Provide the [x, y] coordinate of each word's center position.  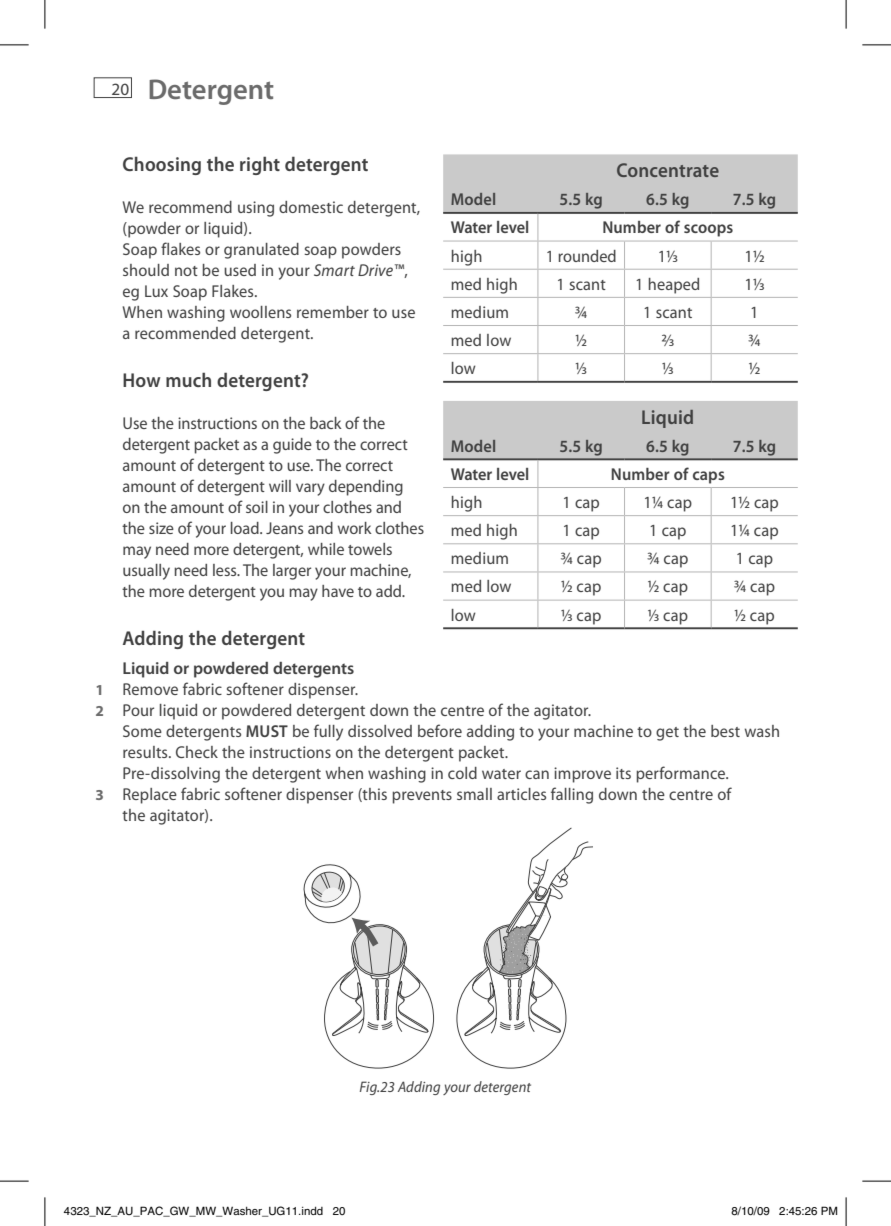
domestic [311, 207]
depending [366, 488]
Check [197, 752]
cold [462, 773]
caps [709, 477]
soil [257, 507]
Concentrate [668, 170]
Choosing [162, 165]
